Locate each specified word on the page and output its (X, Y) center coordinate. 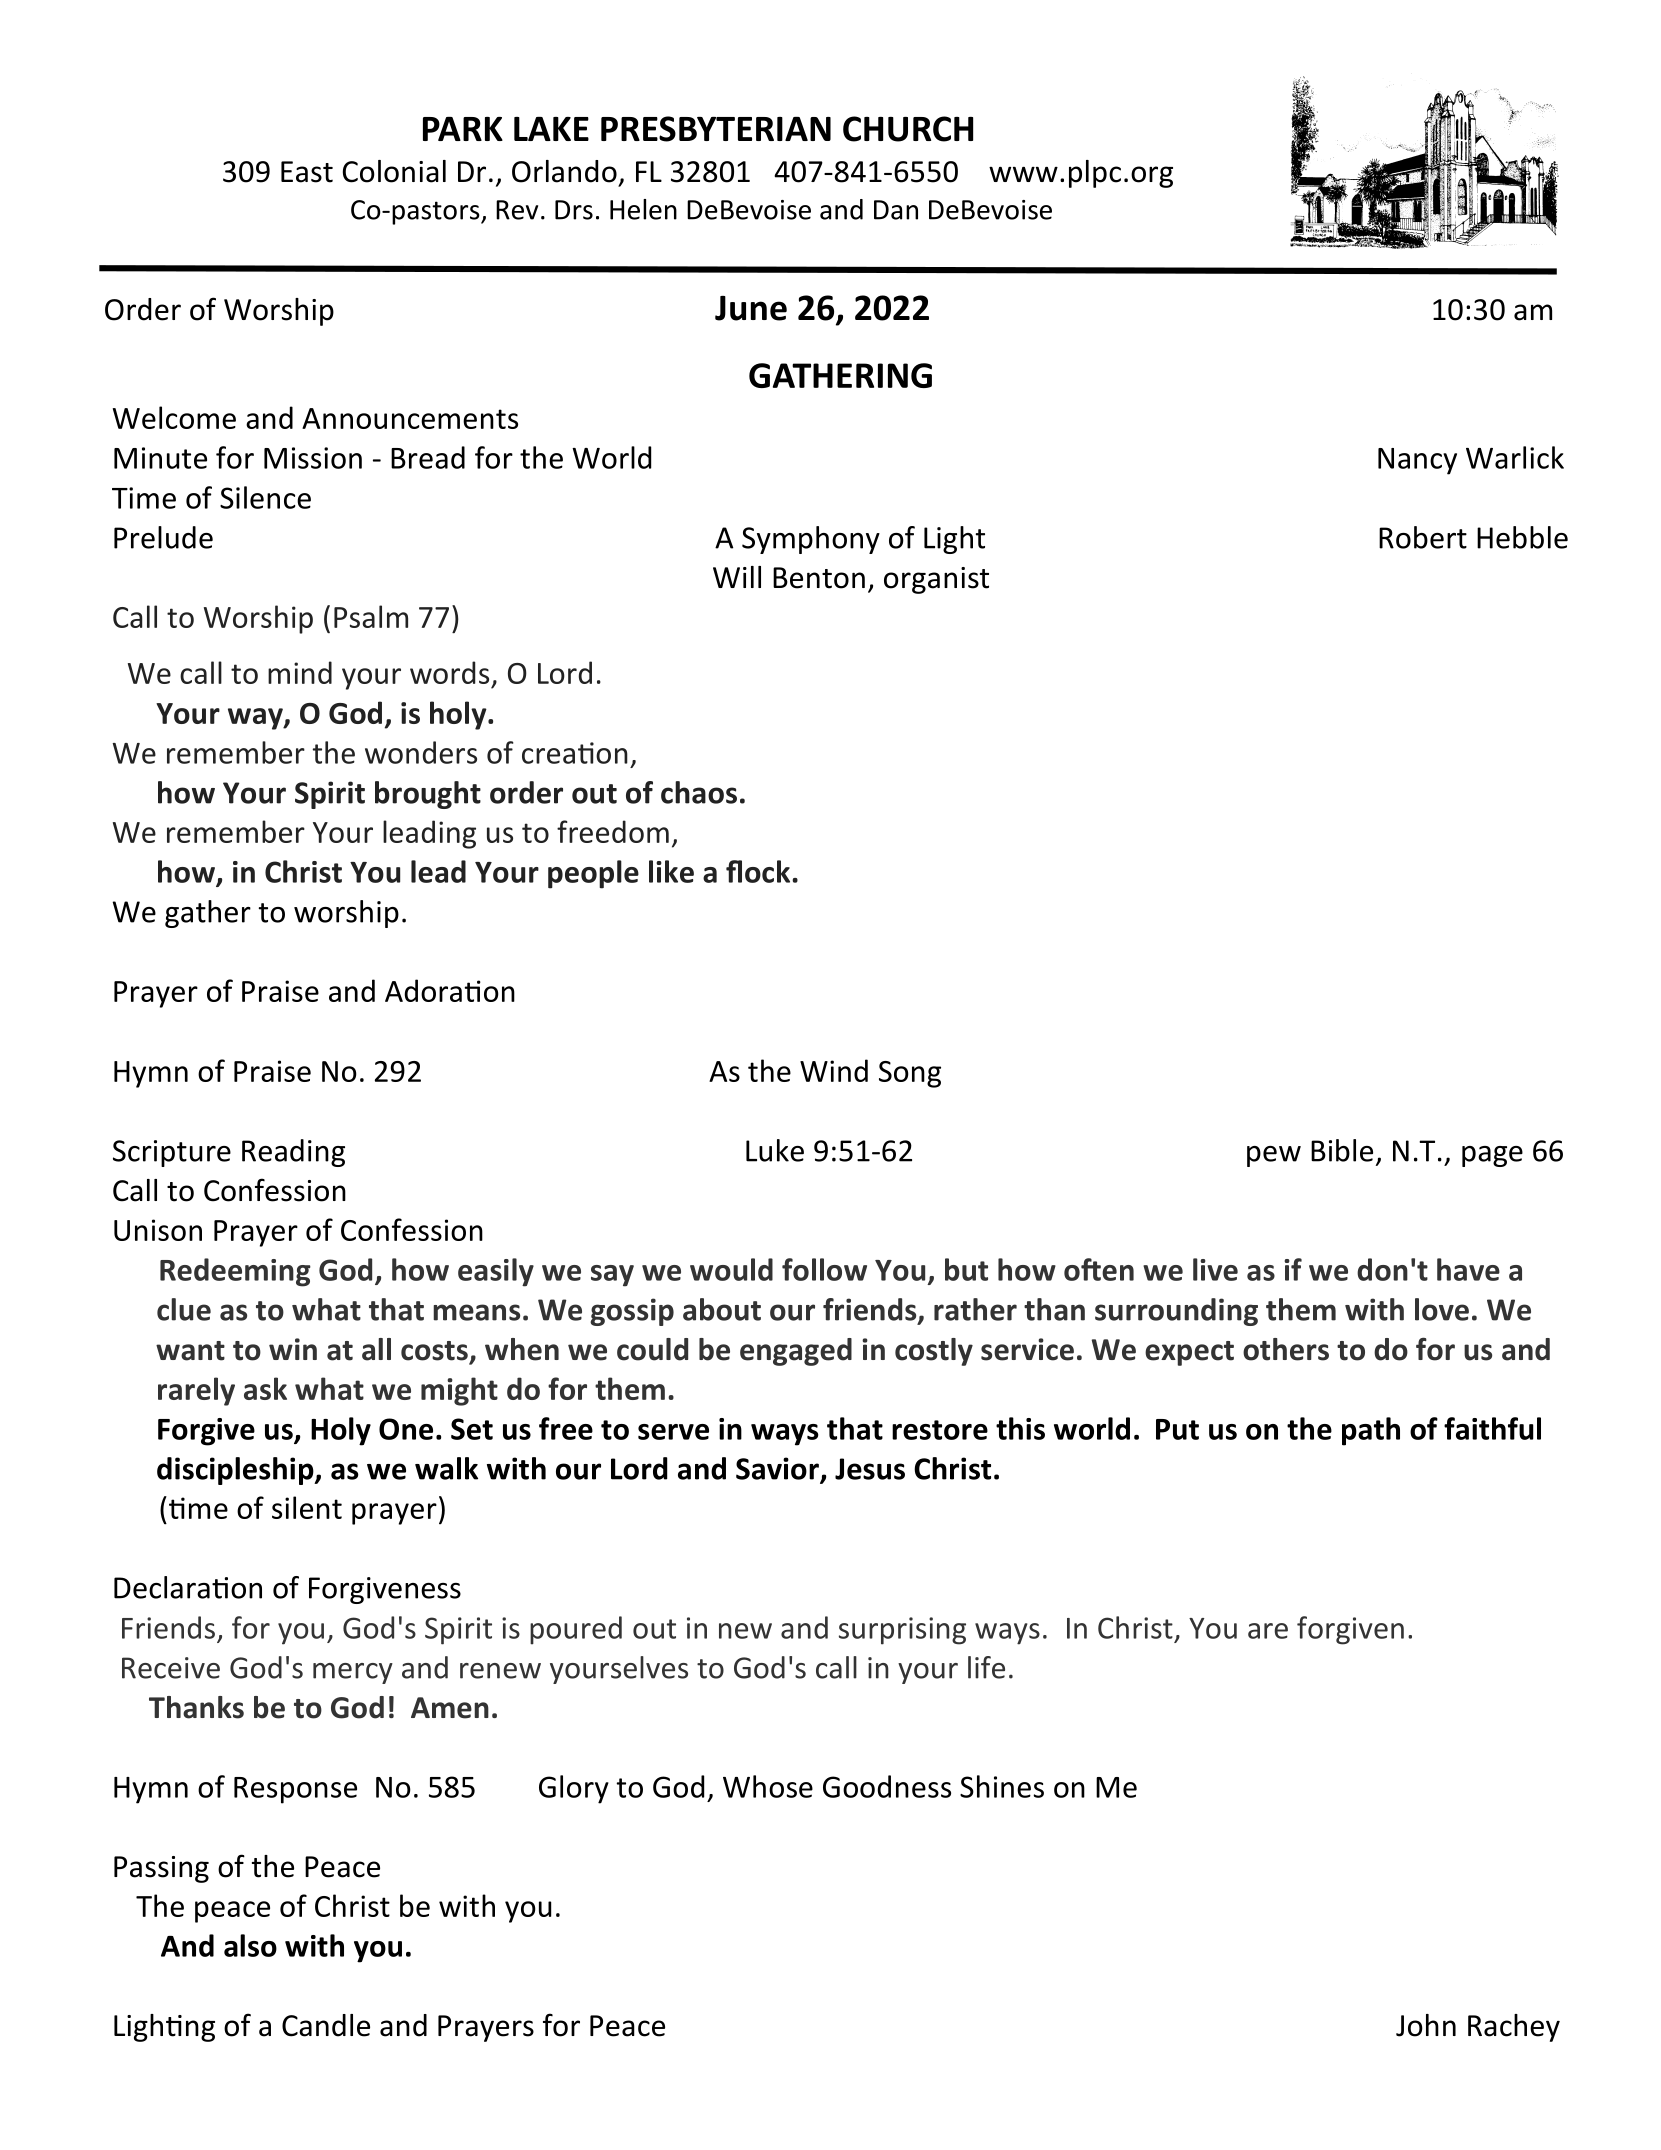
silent (307, 1507)
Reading (293, 1153)
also (250, 1945)
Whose (768, 1786)
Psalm (371, 616)
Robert (1423, 537)
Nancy (1417, 461)
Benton (819, 578)
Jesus (870, 1469)
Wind (834, 1070)
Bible (1342, 1150)
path (1371, 1431)
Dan (896, 210)
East (307, 172)
